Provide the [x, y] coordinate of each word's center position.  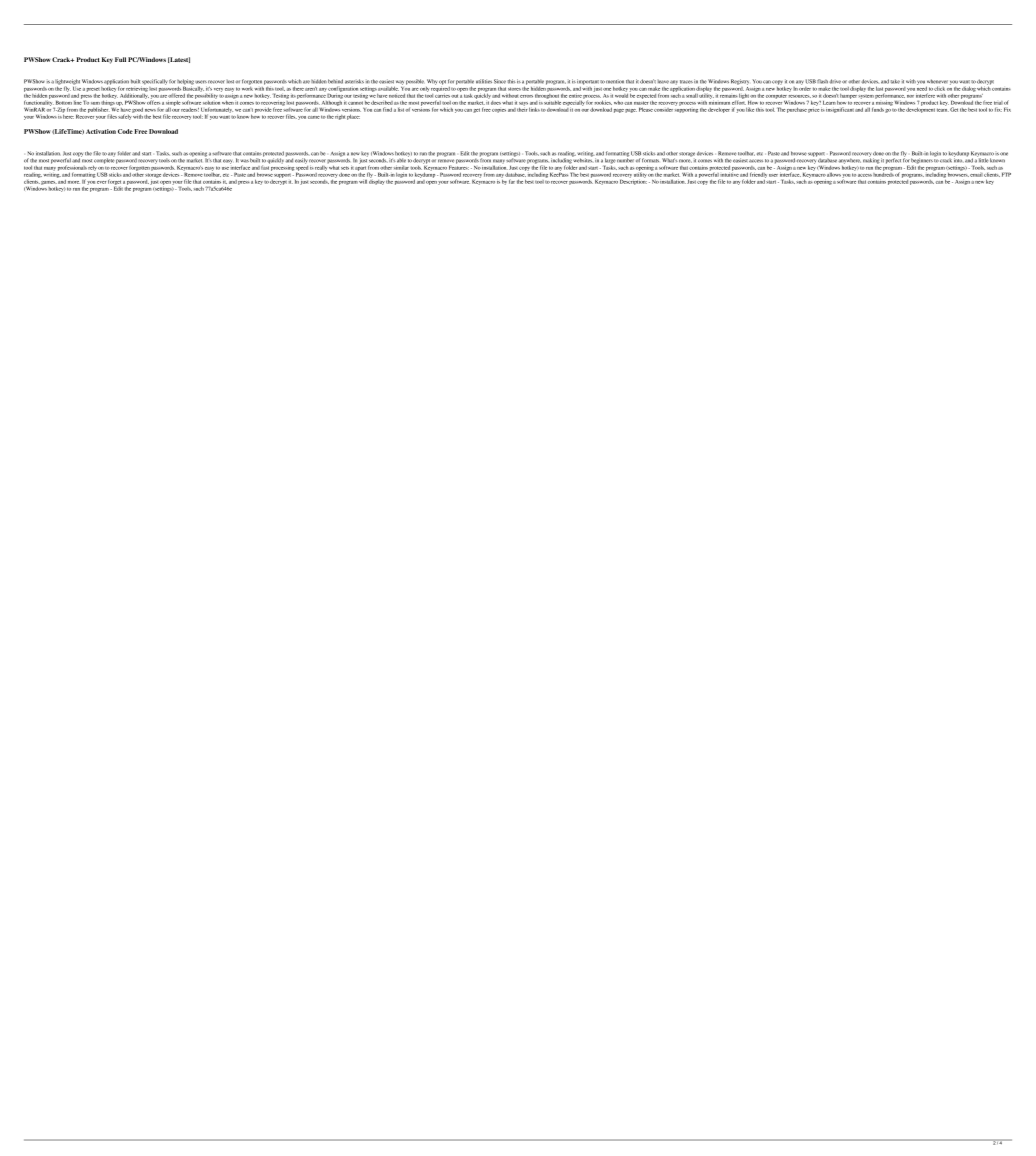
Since [500, 81]
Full [120, 59]
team [943, 110]
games [48, 183]
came [314, 117]
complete [103, 161]
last [879, 89]
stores [514, 89]
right [340, 117]
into [958, 159]
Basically [193, 89]
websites [582, 159]
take [895, 81]
